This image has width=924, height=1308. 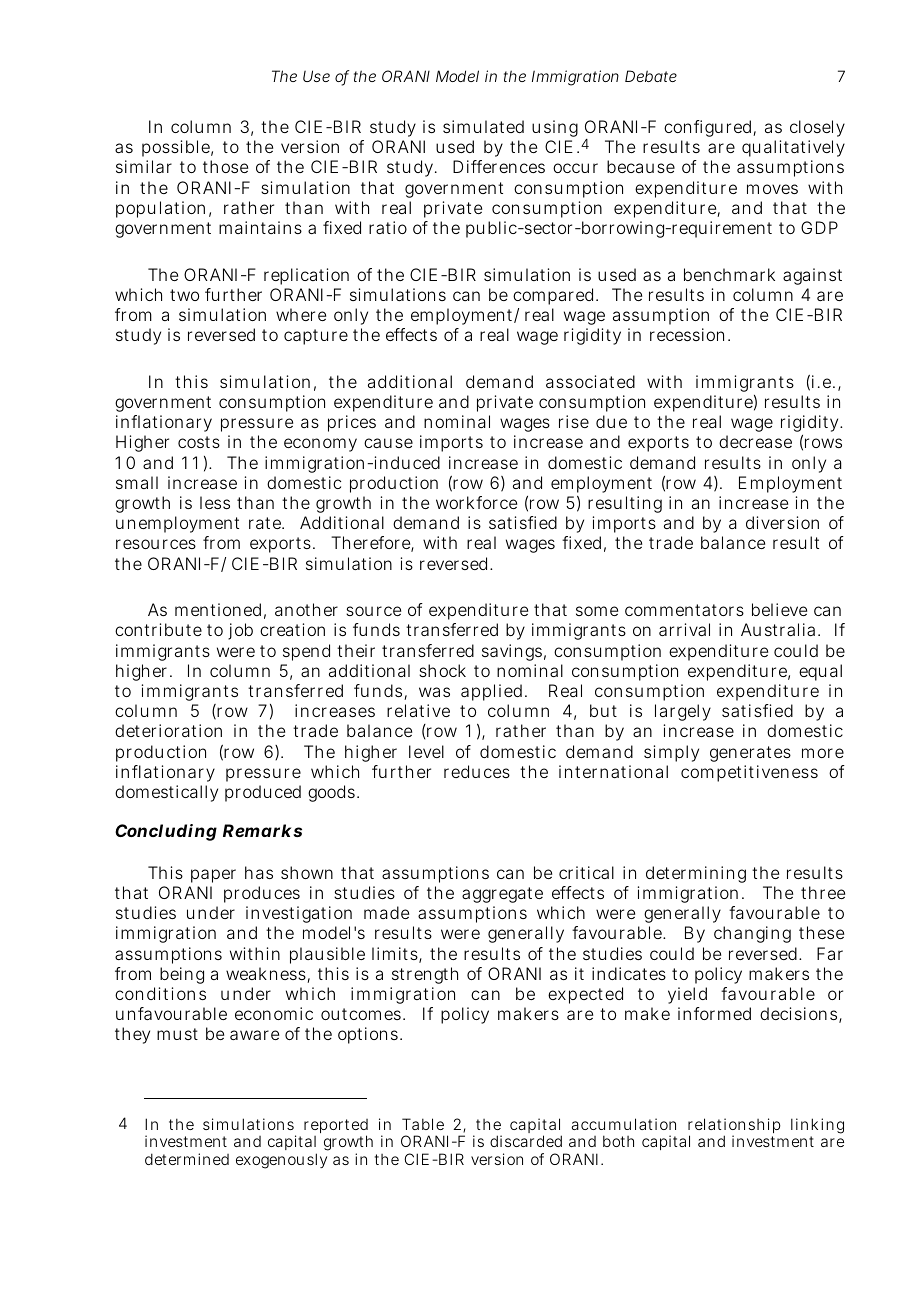 I want to click on job, so click(x=240, y=631).
